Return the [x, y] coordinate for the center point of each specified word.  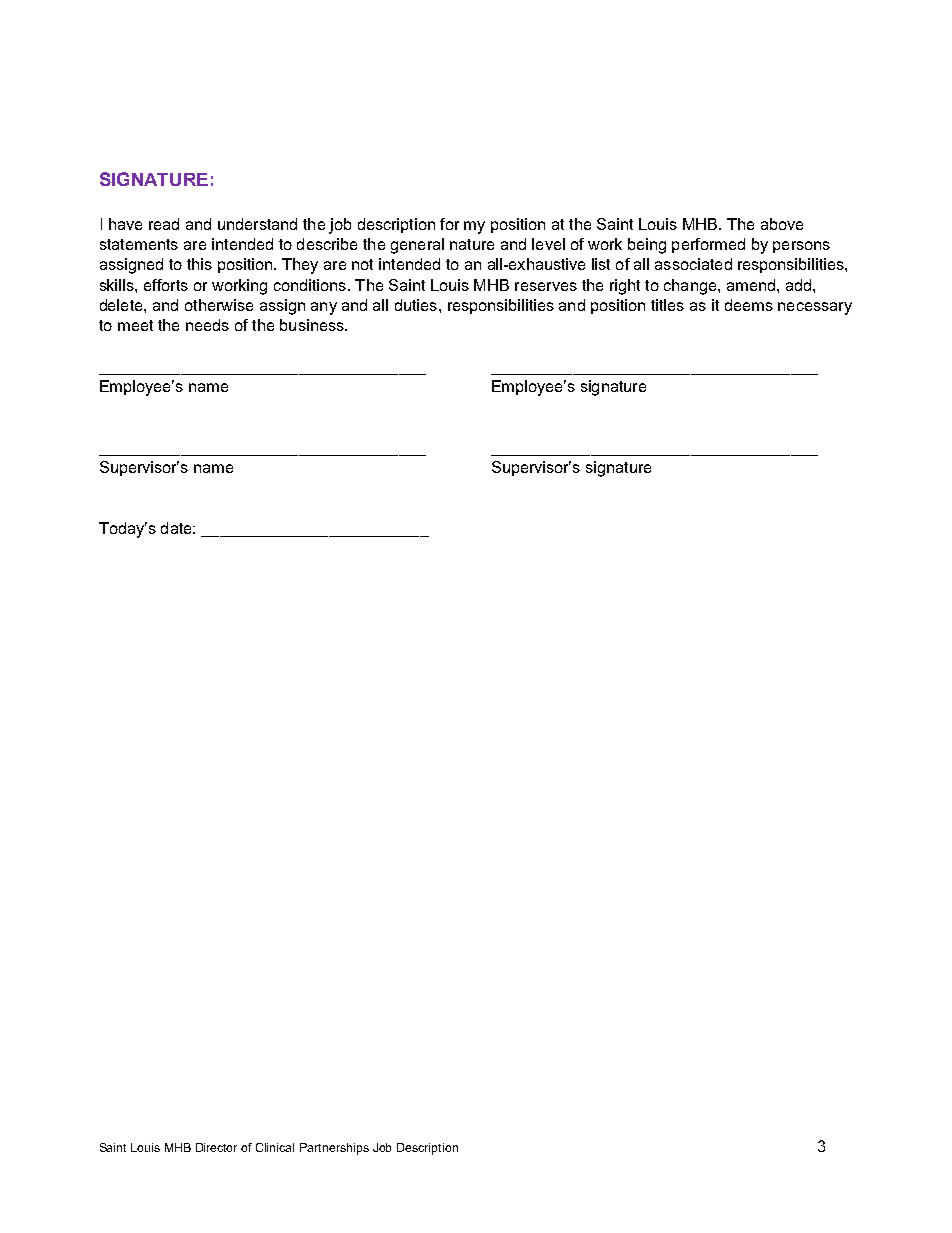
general [417, 246]
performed [708, 245]
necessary [815, 308]
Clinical [275, 1147]
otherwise [219, 305]
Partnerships [334, 1149]
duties [416, 305]
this [199, 264]
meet [135, 325]
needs [207, 325]
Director [216, 1147]
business [313, 325]
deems [749, 305]
